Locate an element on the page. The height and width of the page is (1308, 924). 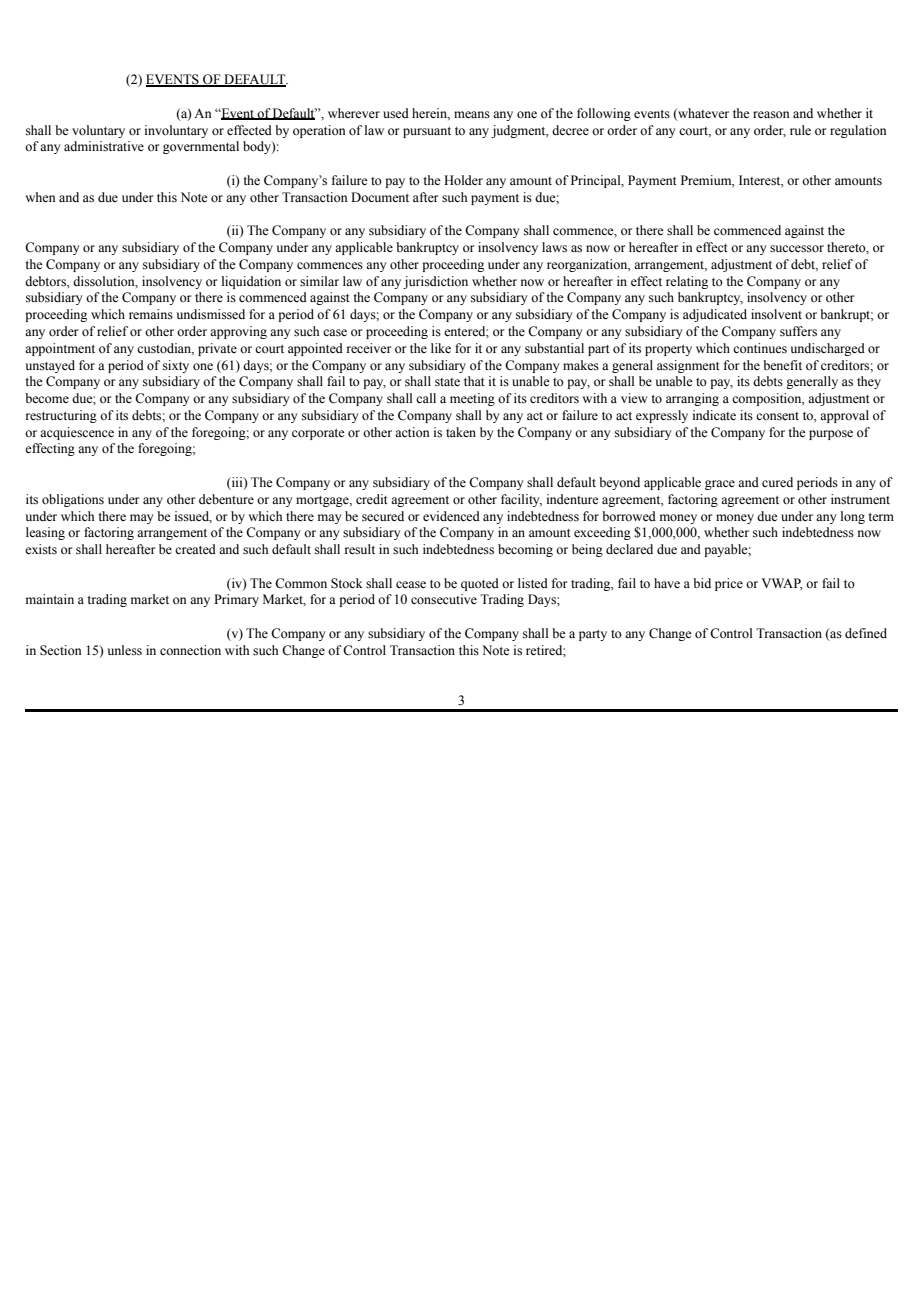
evidenced is located at coordinates (451, 516).
